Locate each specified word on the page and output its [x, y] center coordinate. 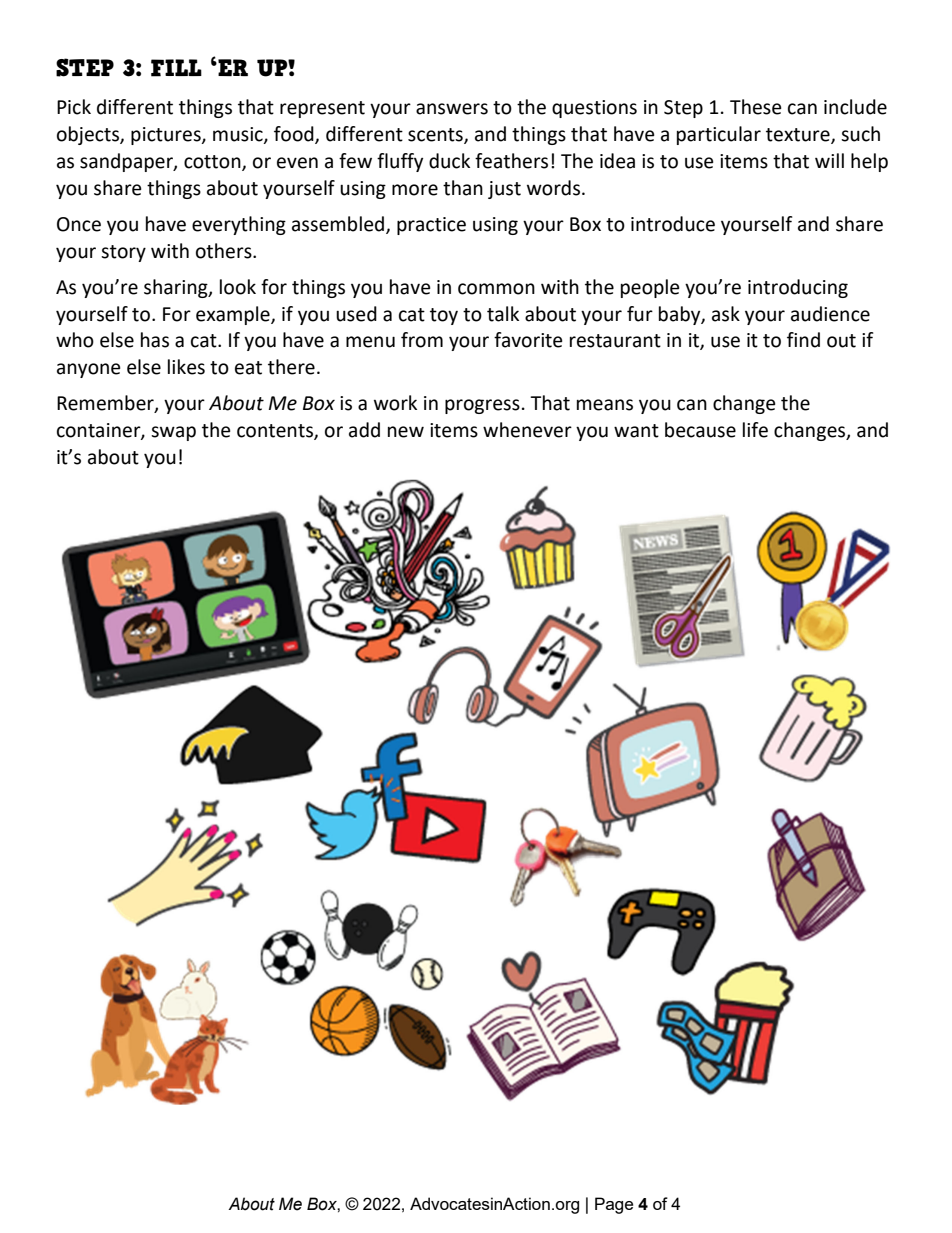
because [700, 430]
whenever [527, 430]
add [364, 430]
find [803, 340]
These [756, 107]
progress [482, 406]
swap [173, 433]
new [406, 432]
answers [452, 109]
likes [186, 367]
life [755, 430]
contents [276, 432]
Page [614, 1205]
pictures [167, 136]
